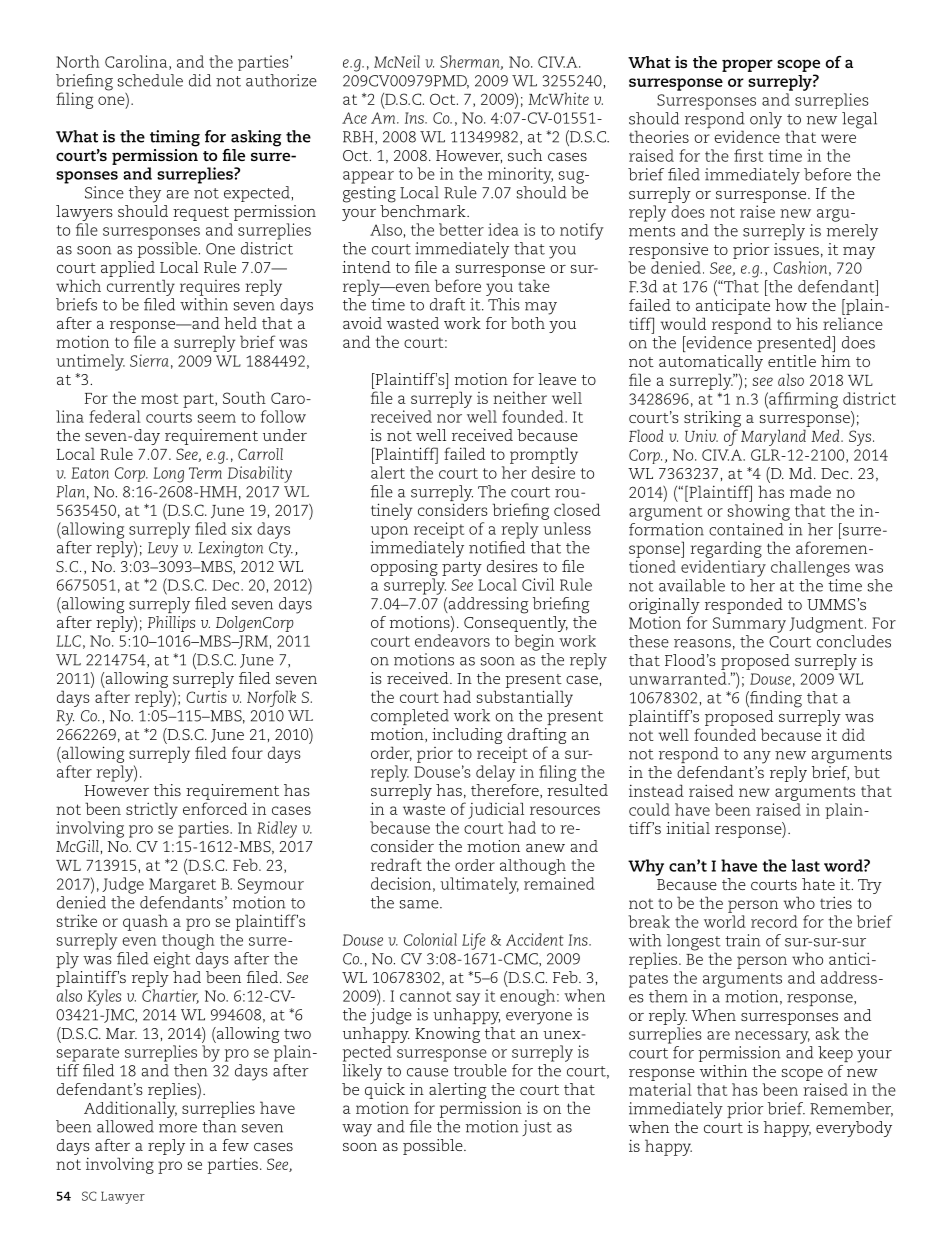 This screenshot has height=1233, width=952. I want to click on issues, so click(796, 247).
